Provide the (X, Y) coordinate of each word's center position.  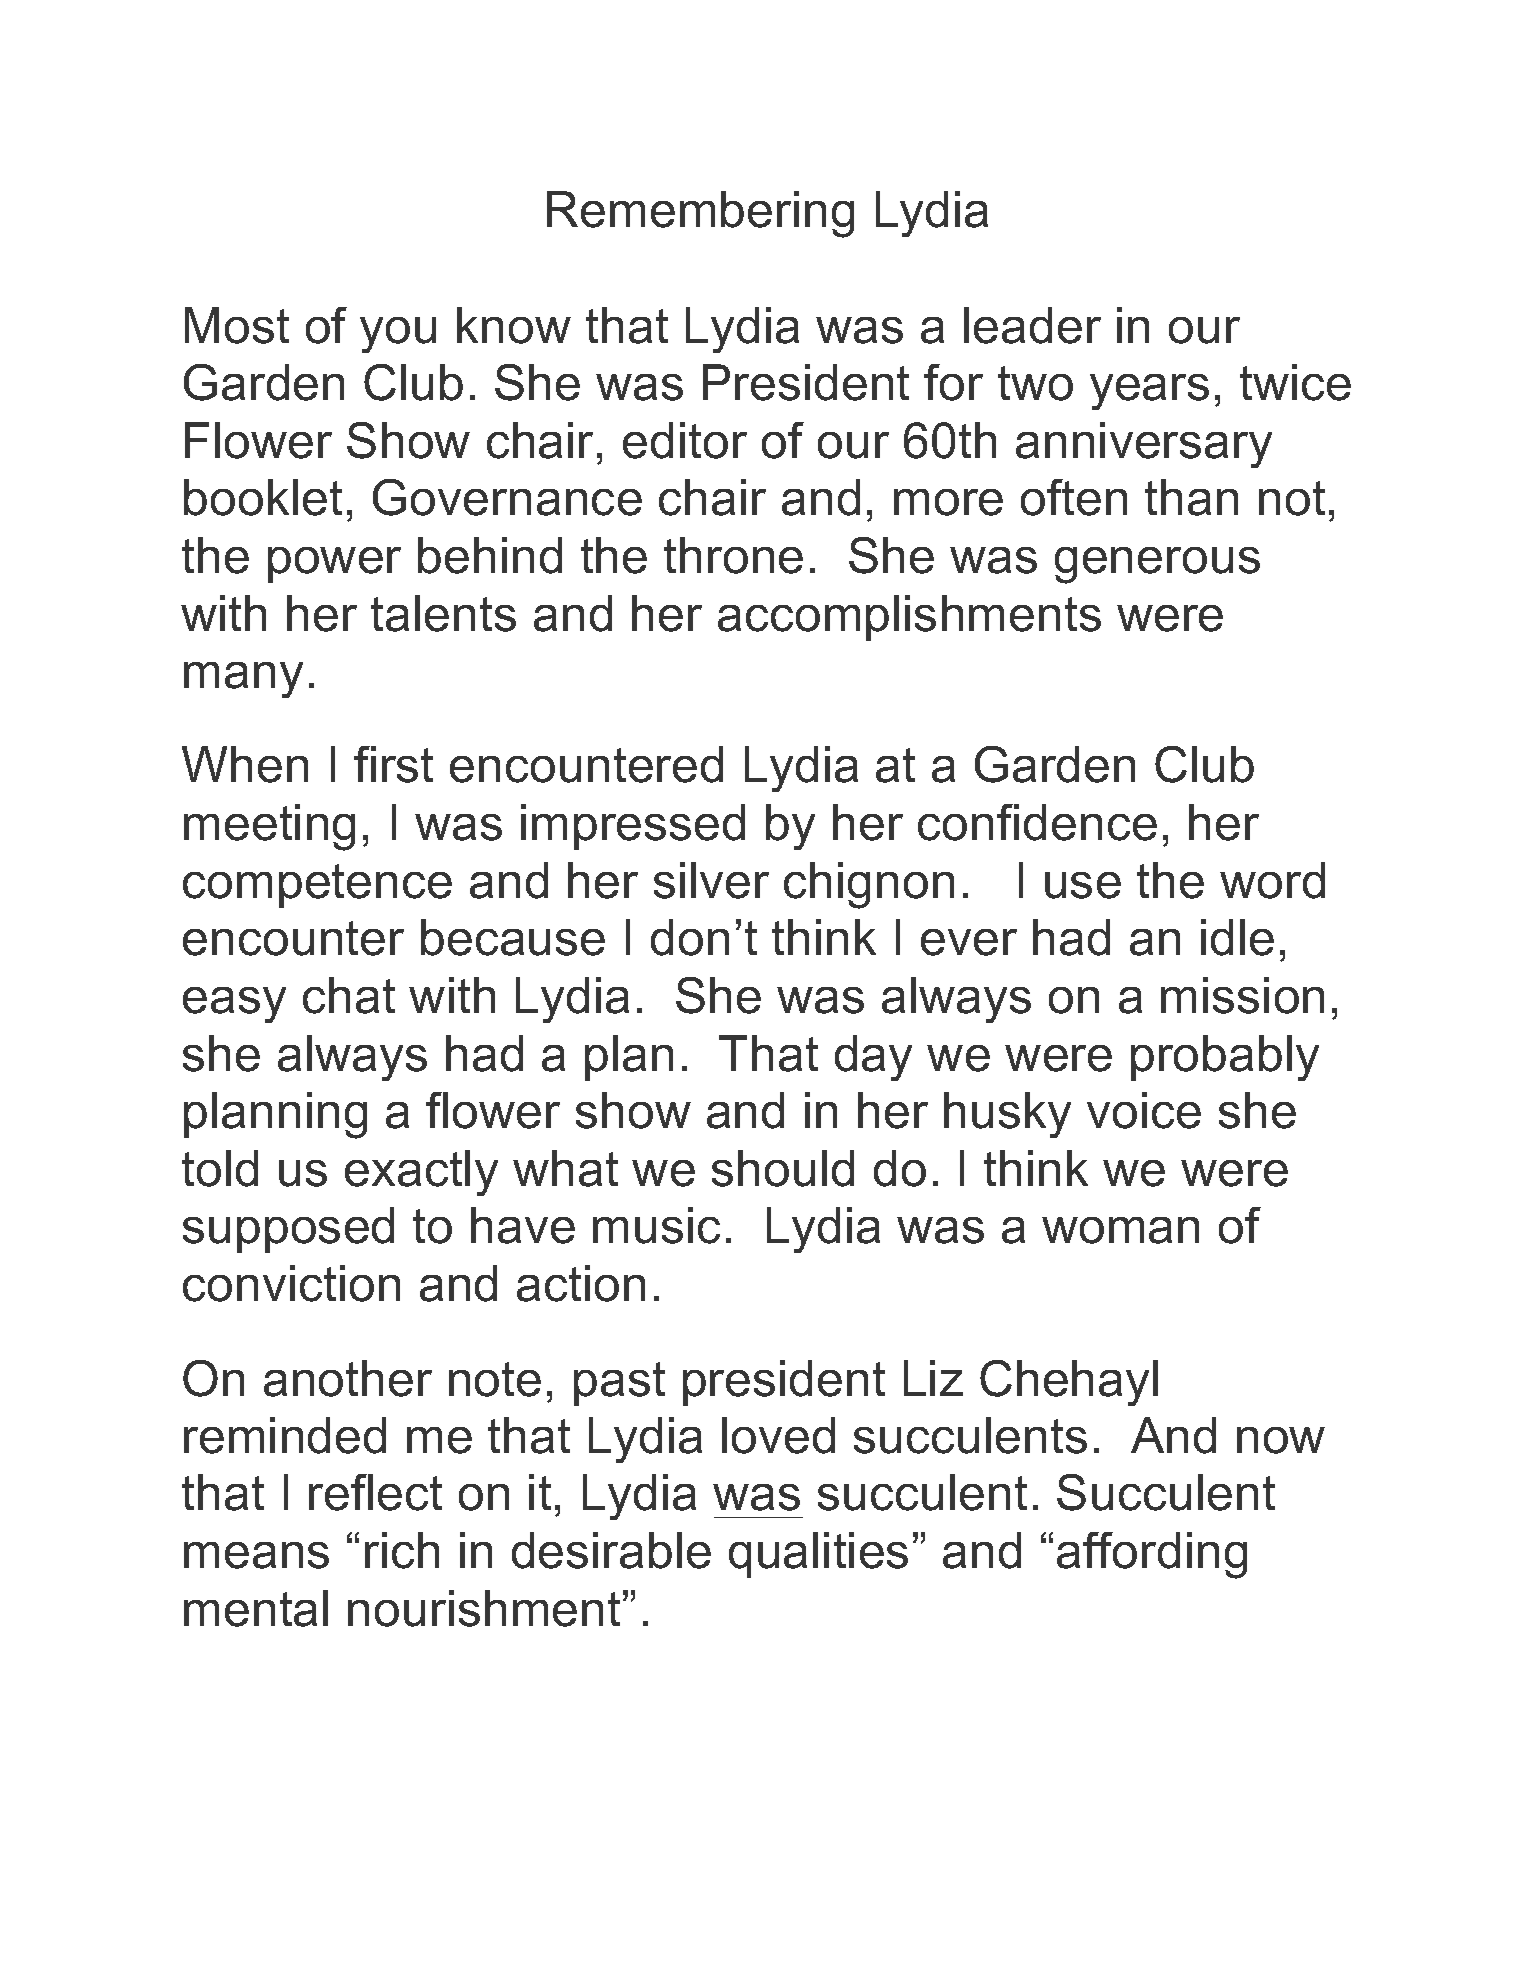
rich (402, 1550)
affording (1152, 1555)
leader (1032, 325)
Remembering (700, 214)
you (398, 335)
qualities (818, 1555)
